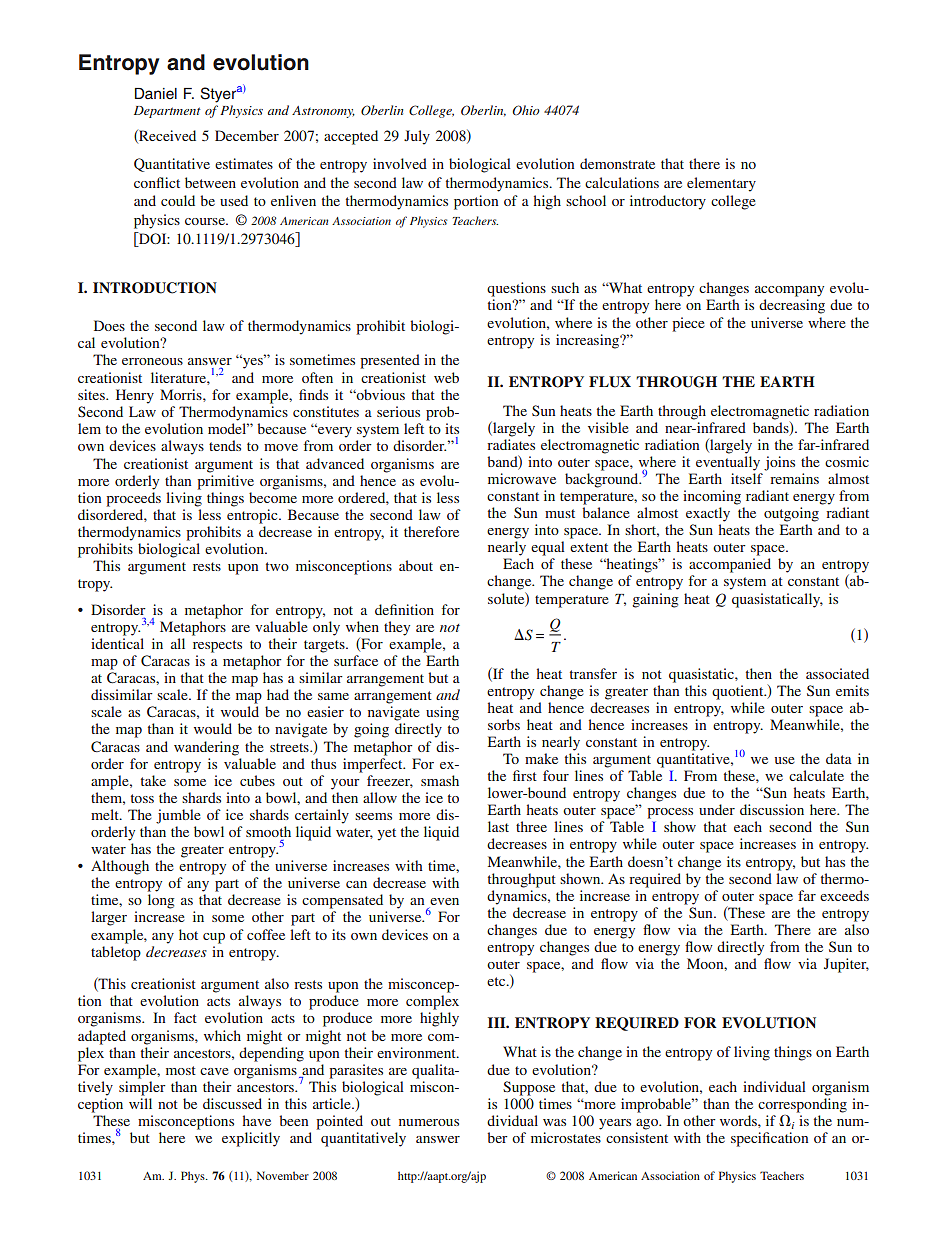 This screenshot has height=1233, width=952. I want to click on Ohio, so click(526, 110).
